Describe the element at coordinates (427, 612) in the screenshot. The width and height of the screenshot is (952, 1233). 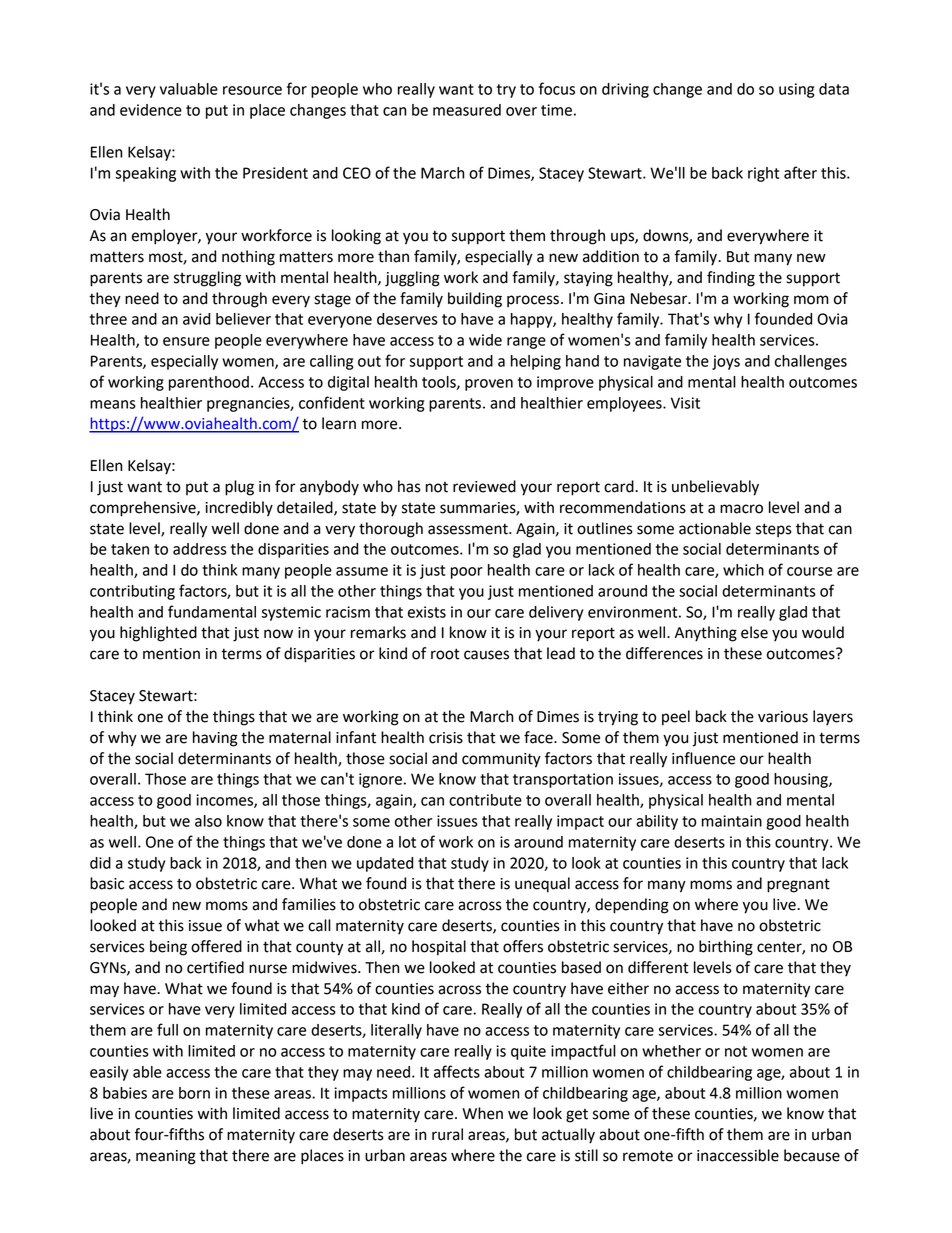
I see `exists` at that location.
